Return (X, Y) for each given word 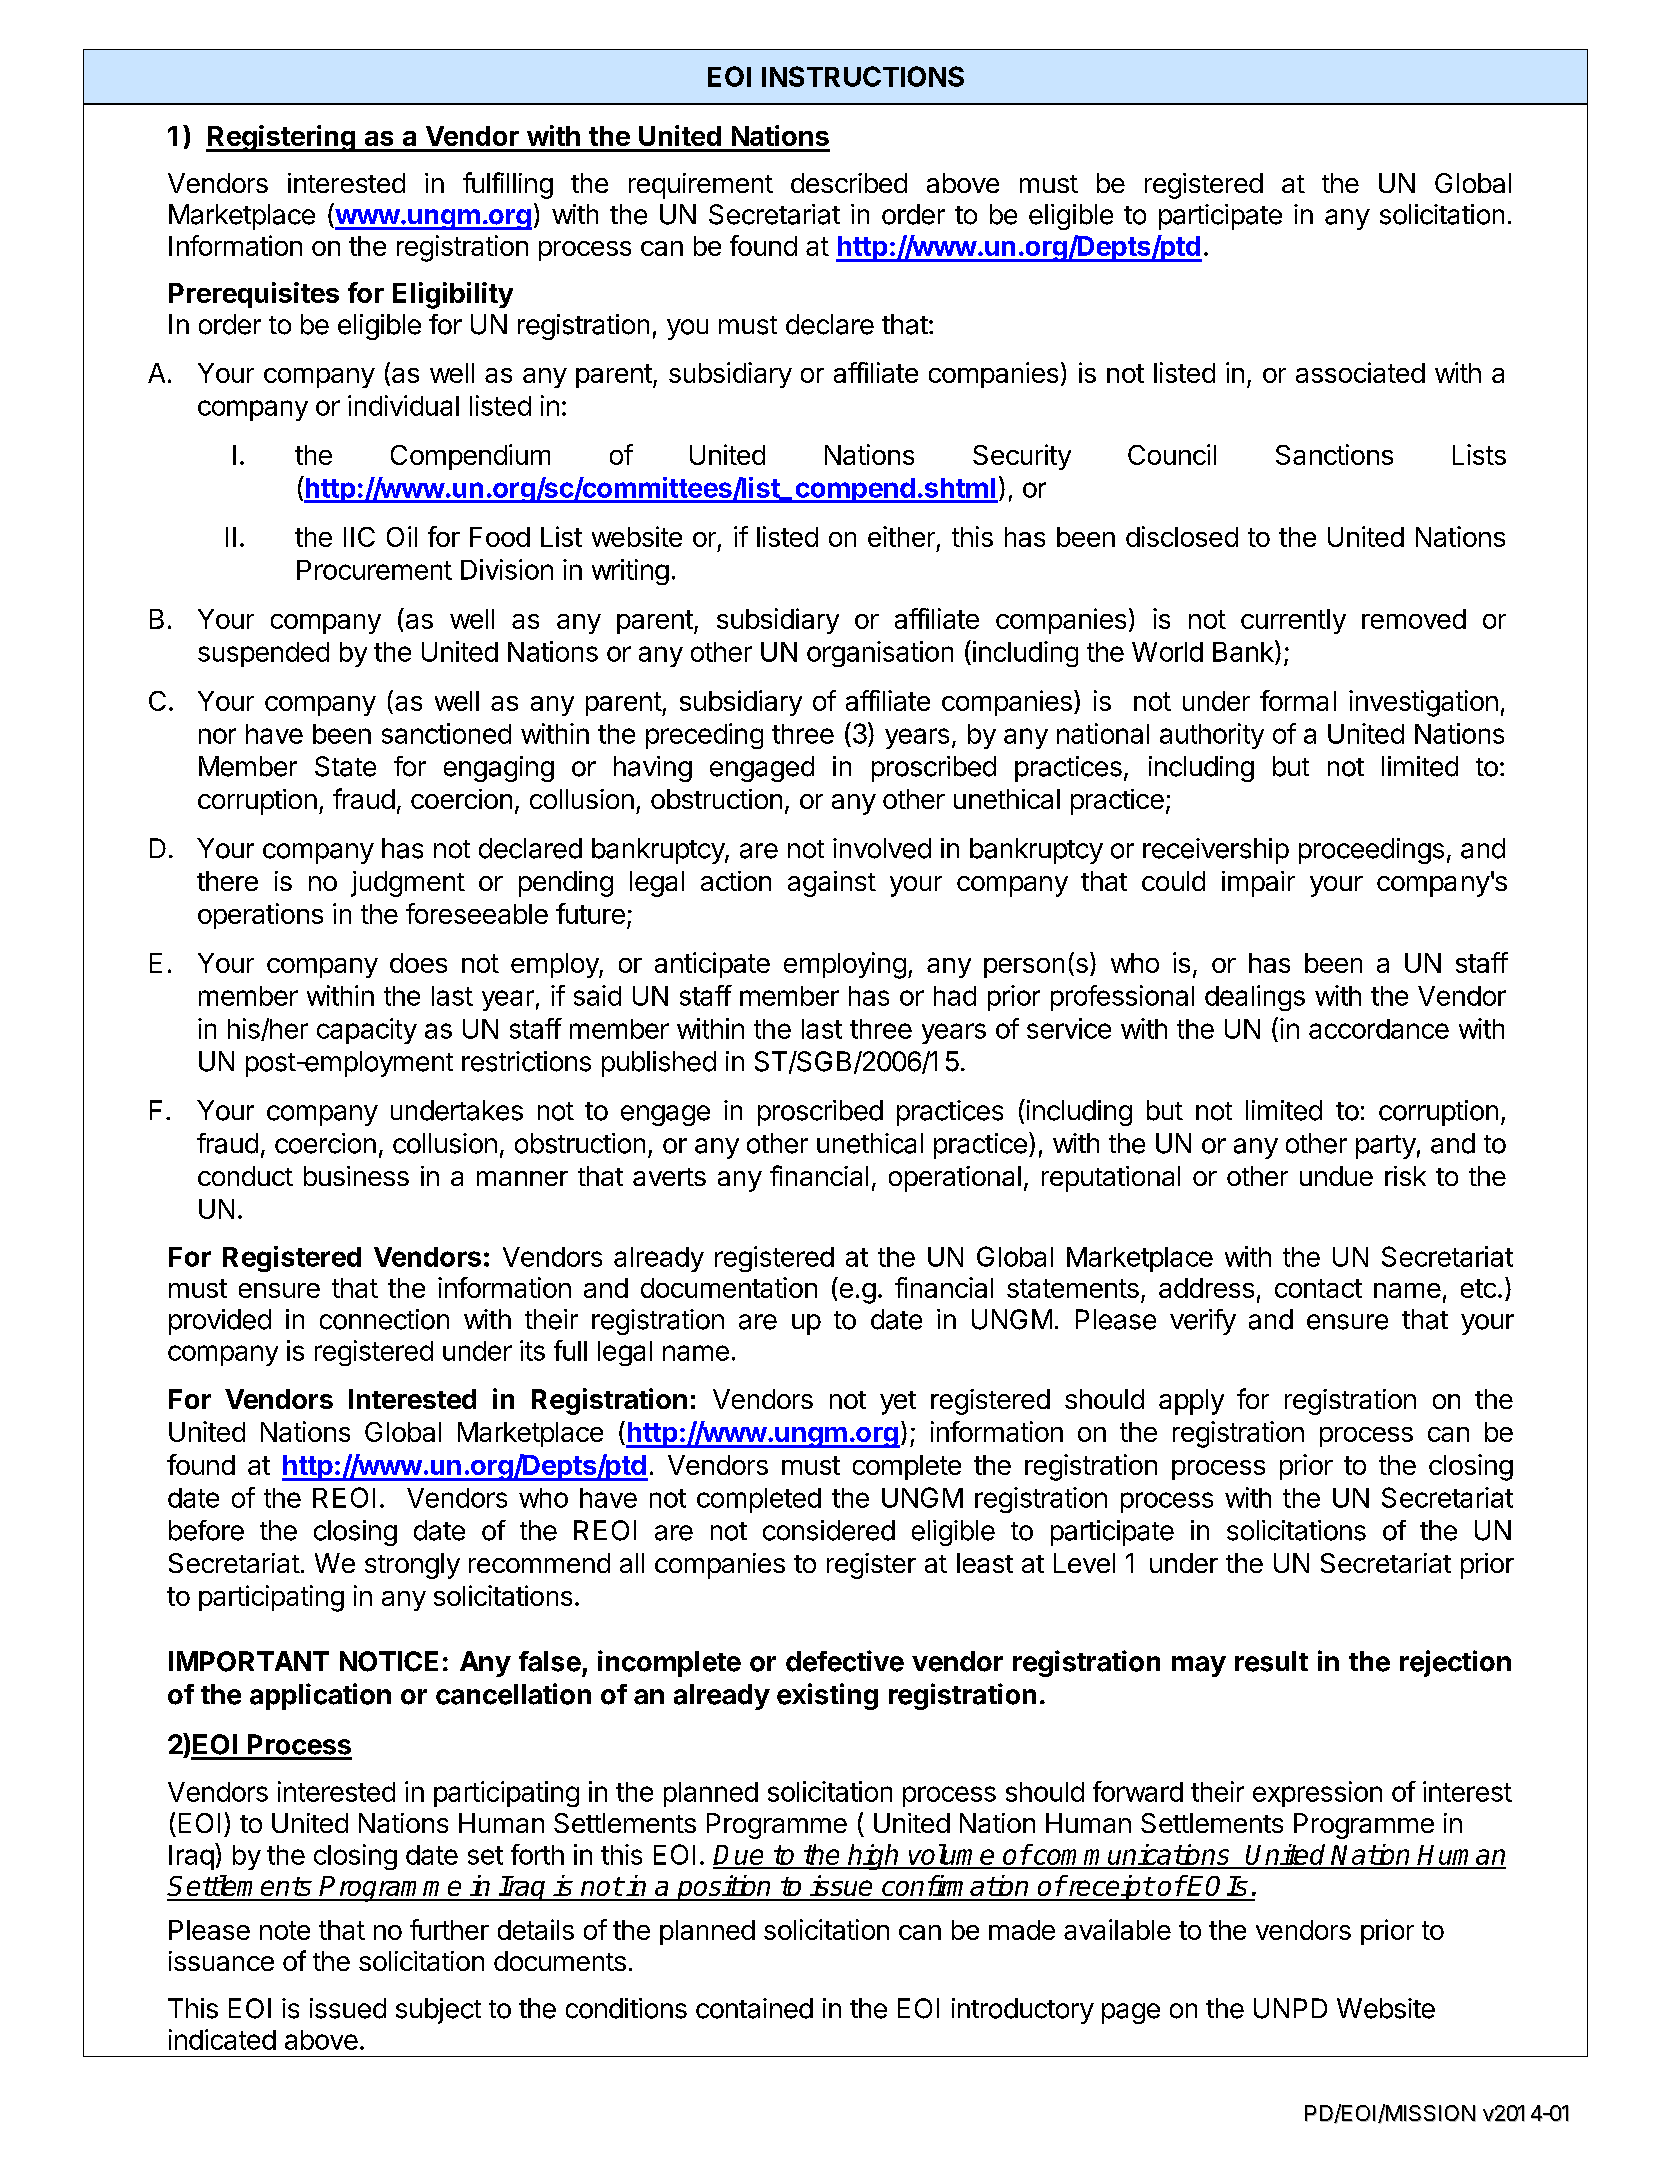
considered (829, 1530)
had (955, 996)
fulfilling (508, 185)
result (1271, 1661)
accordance (1379, 1029)
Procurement (374, 570)
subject (438, 2011)
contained (754, 2008)
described (849, 183)
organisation (880, 654)
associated (1360, 372)
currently (1293, 621)
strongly (412, 1566)
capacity (367, 1031)
